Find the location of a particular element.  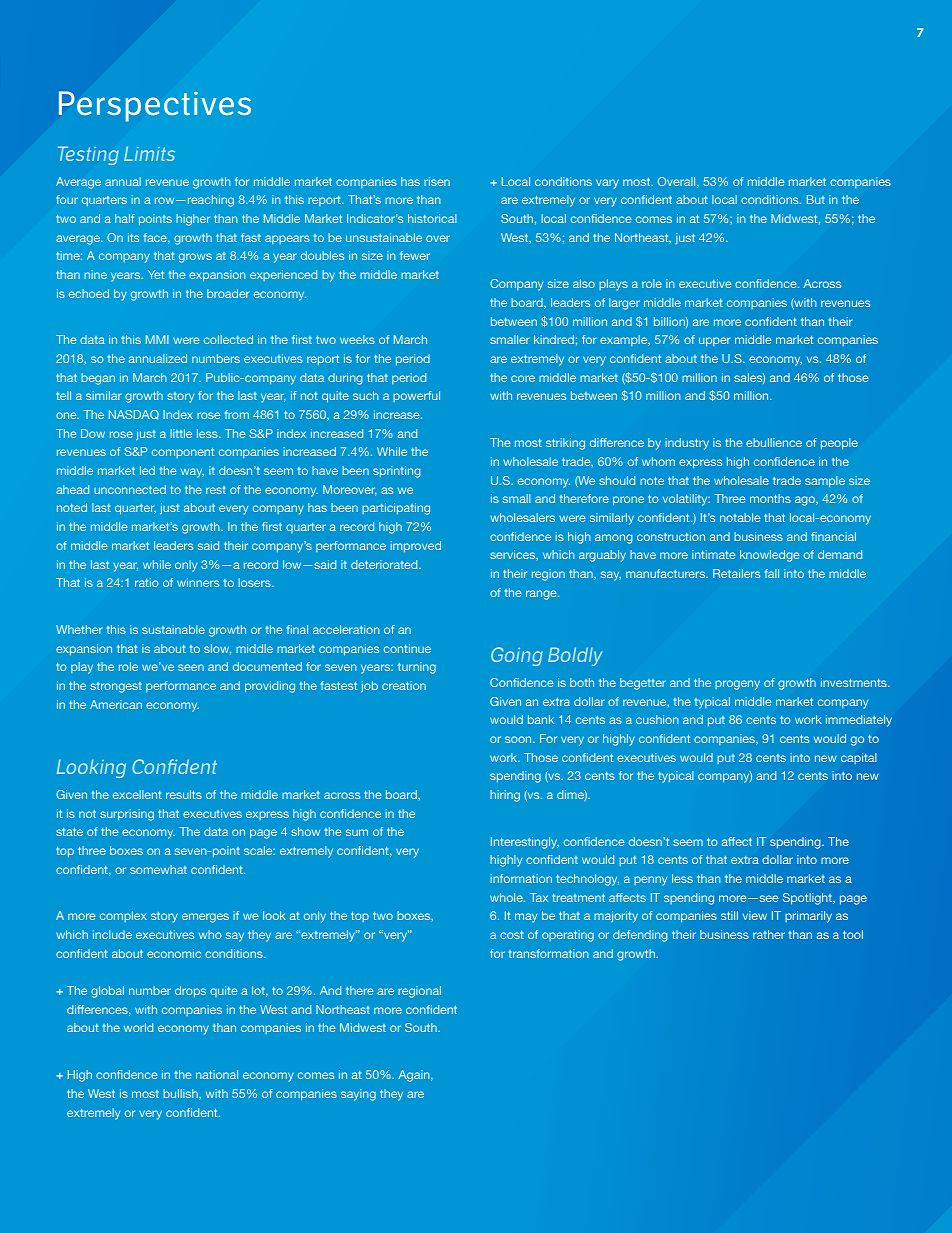

But is located at coordinates (816, 199).
